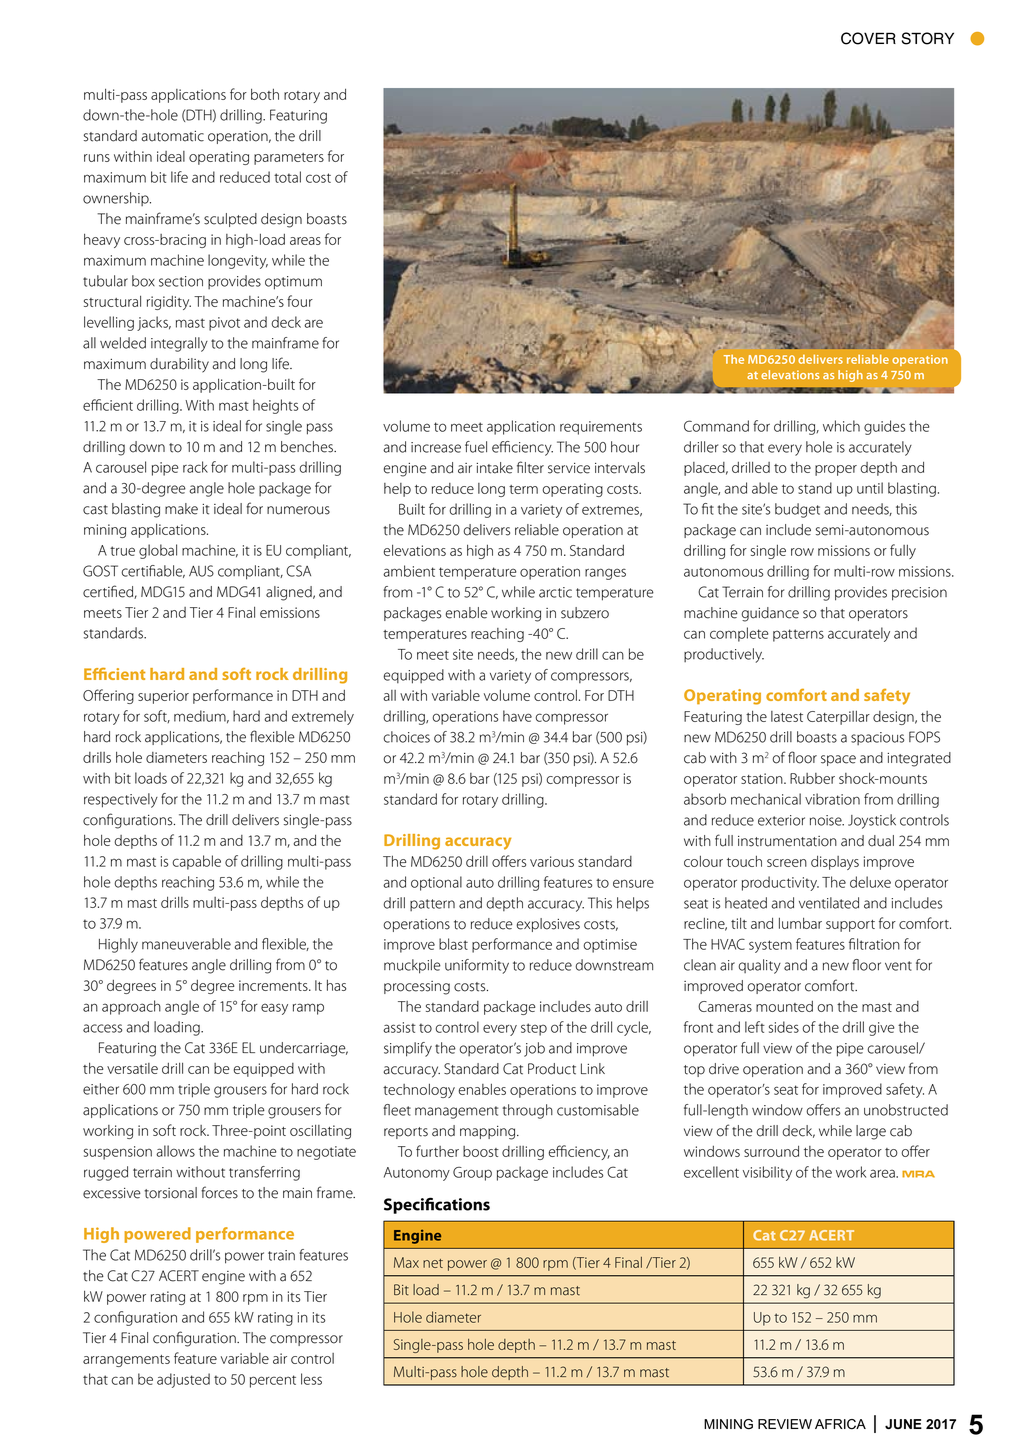 Image resolution: width=1028 pixels, height=1454 pixels. What do you see at coordinates (265, 94) in the screenshot?
I see `both` at bounding box center [265, 94].
